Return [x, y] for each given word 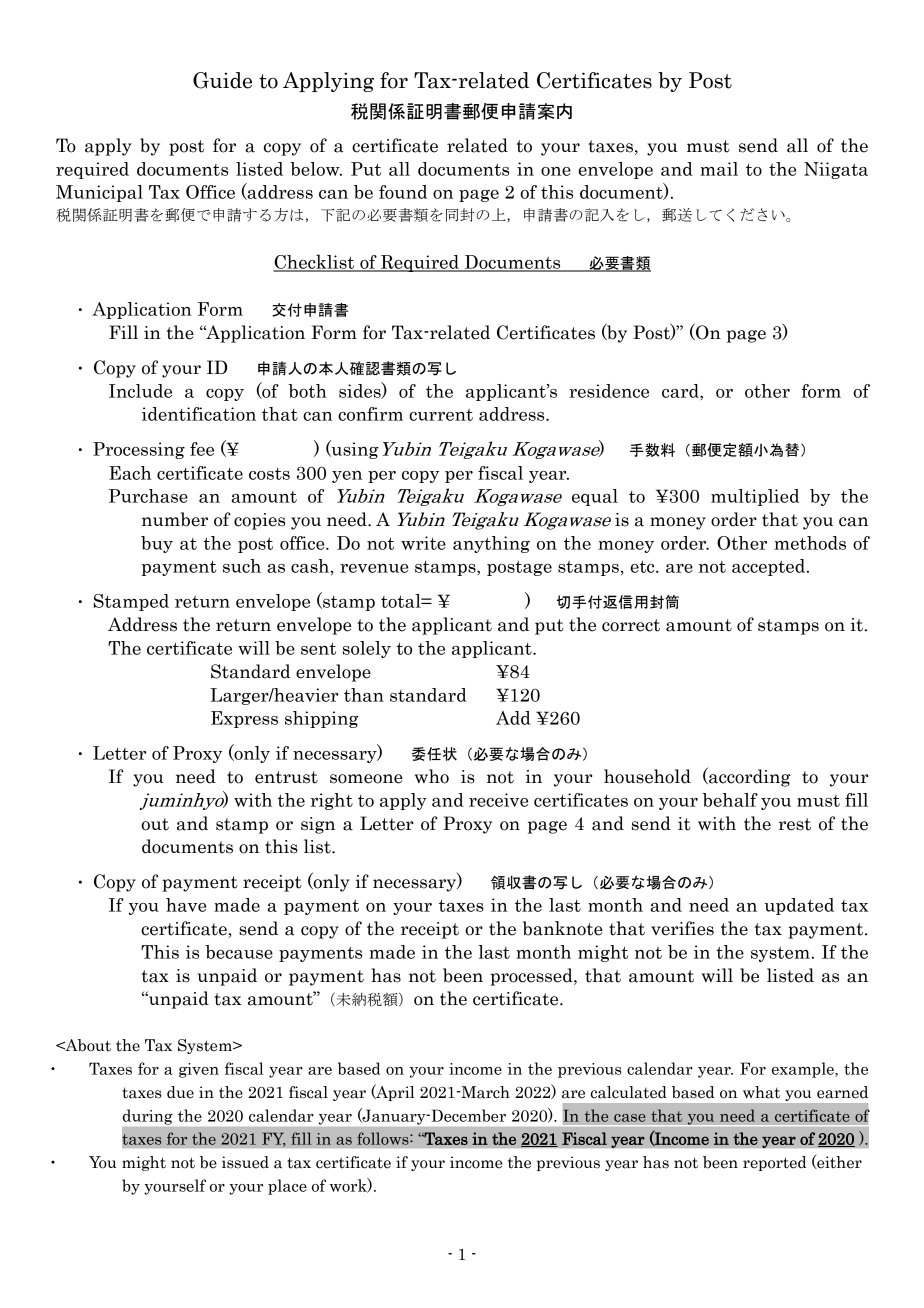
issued [245, 1162]
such [242, 566]
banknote [563, 928]
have [186, 905]
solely [367, 649]
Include [140, 391]
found [403, 192]
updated [799, 906]
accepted [770, 567]
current [441, 415]
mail [719, 169]
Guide [222, 80]
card [681, 391]
